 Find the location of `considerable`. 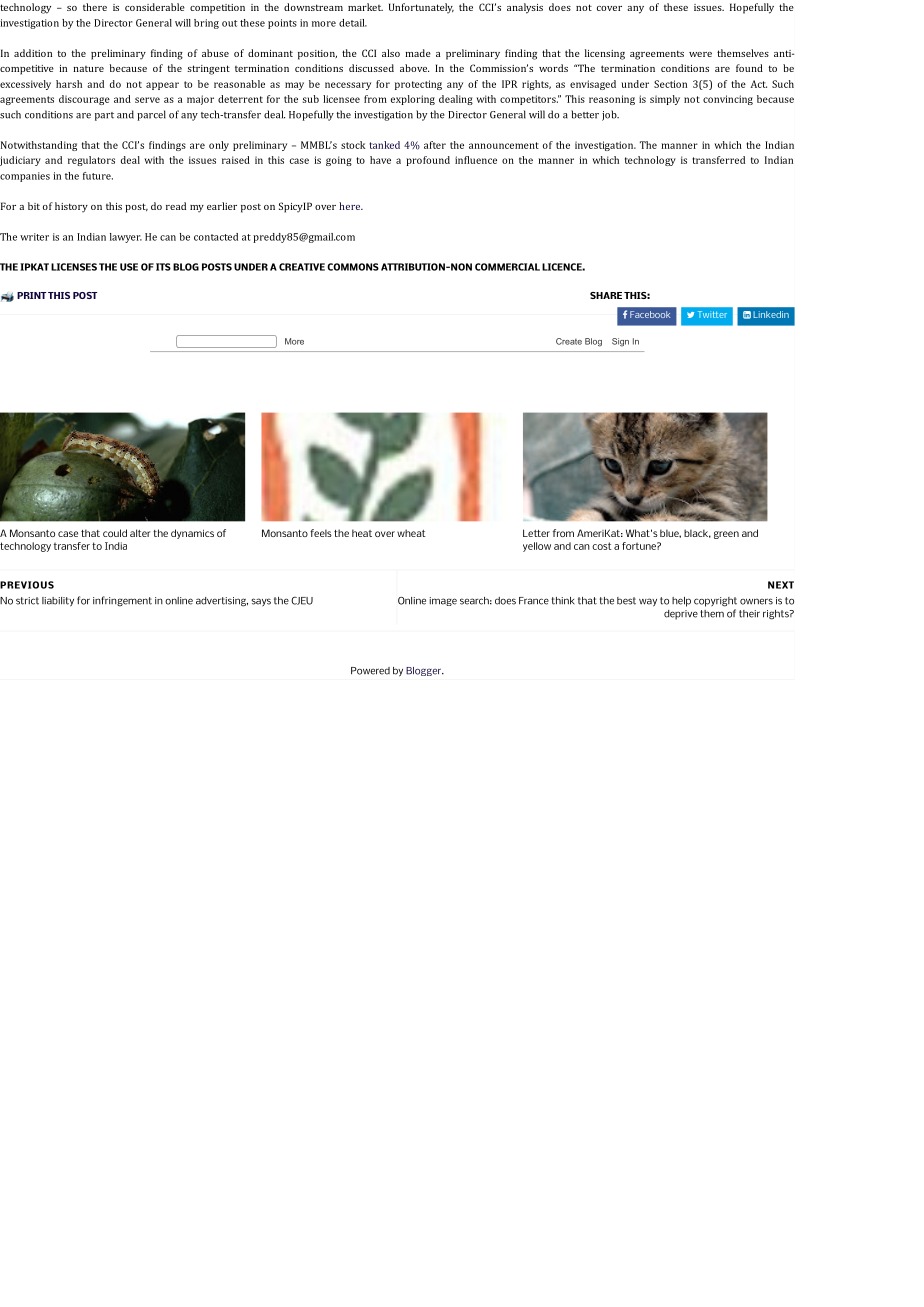

considerable is located at coordinates (155, 7).
